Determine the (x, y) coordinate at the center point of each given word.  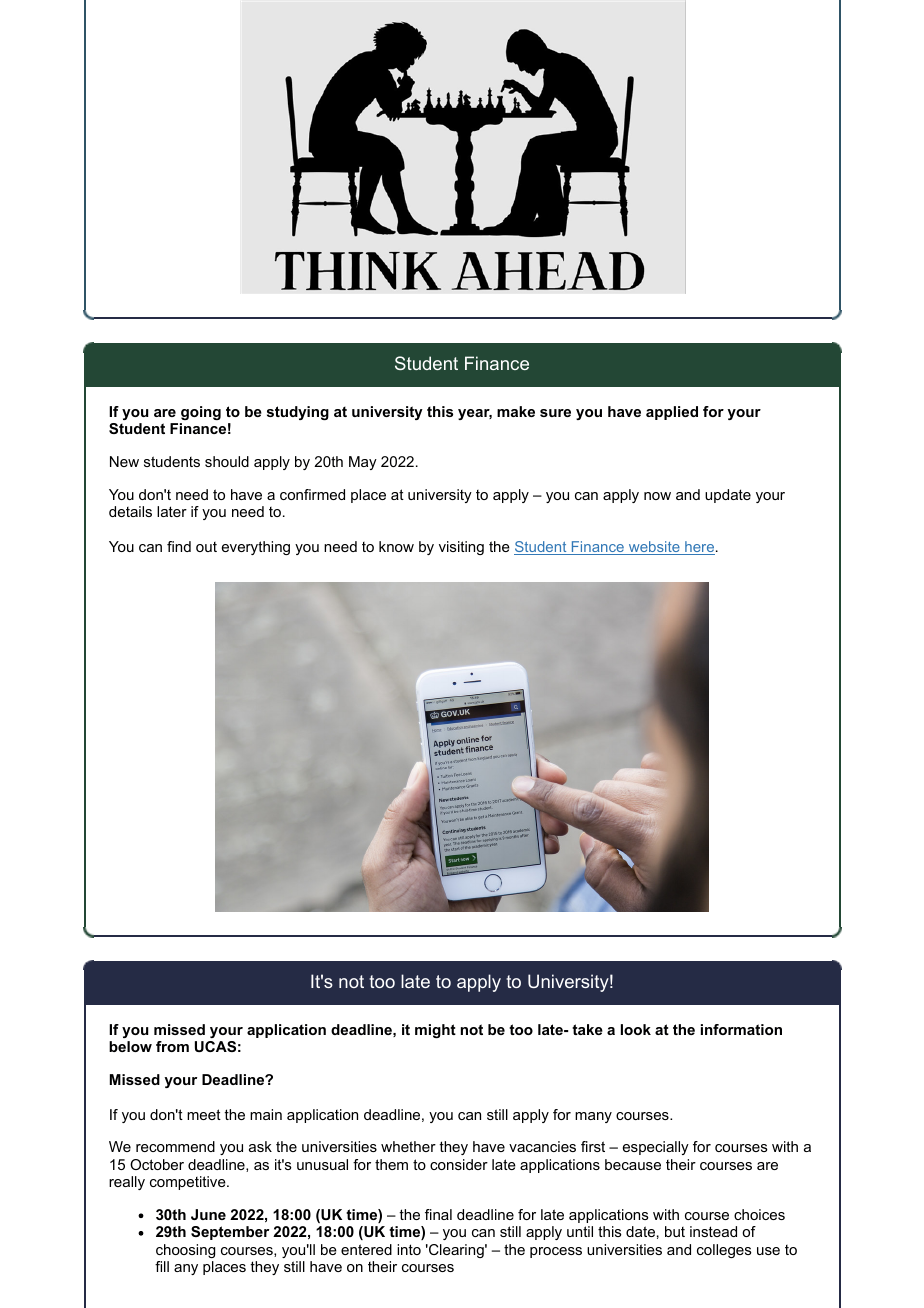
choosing (185, 1251)
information (741, 1029)
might (435, 1031)
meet (204, 1114)
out (206, 547)
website (654, 548)
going (201, 413)
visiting (461, 548)
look (636, 1029)
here (699, 548)
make (516, 411)
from (172, 1046)
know (396, 546)
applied (672, 413)
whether (408, 1146)
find (179, 546)
